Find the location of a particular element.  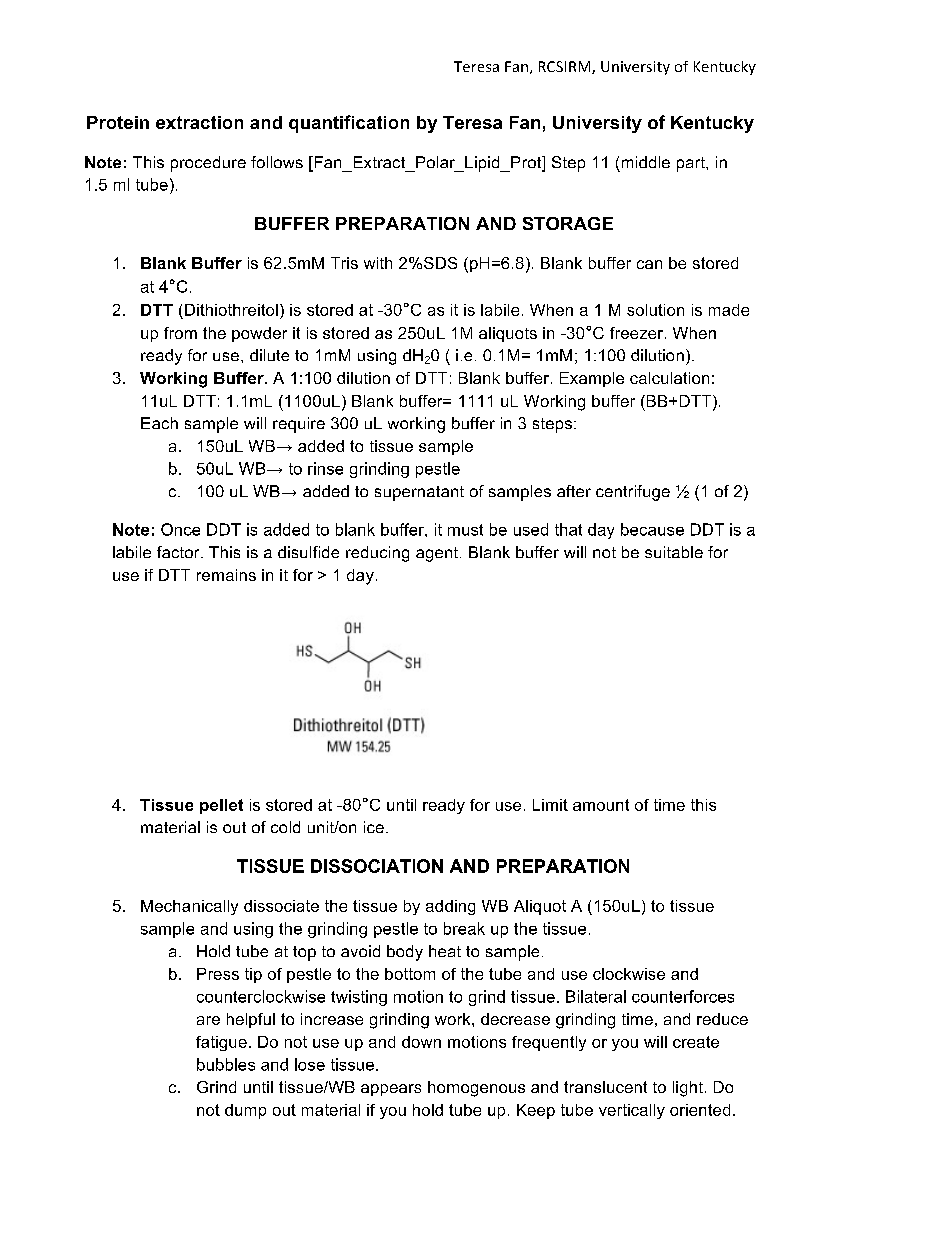

amount is located at coordinates (601, 805).
